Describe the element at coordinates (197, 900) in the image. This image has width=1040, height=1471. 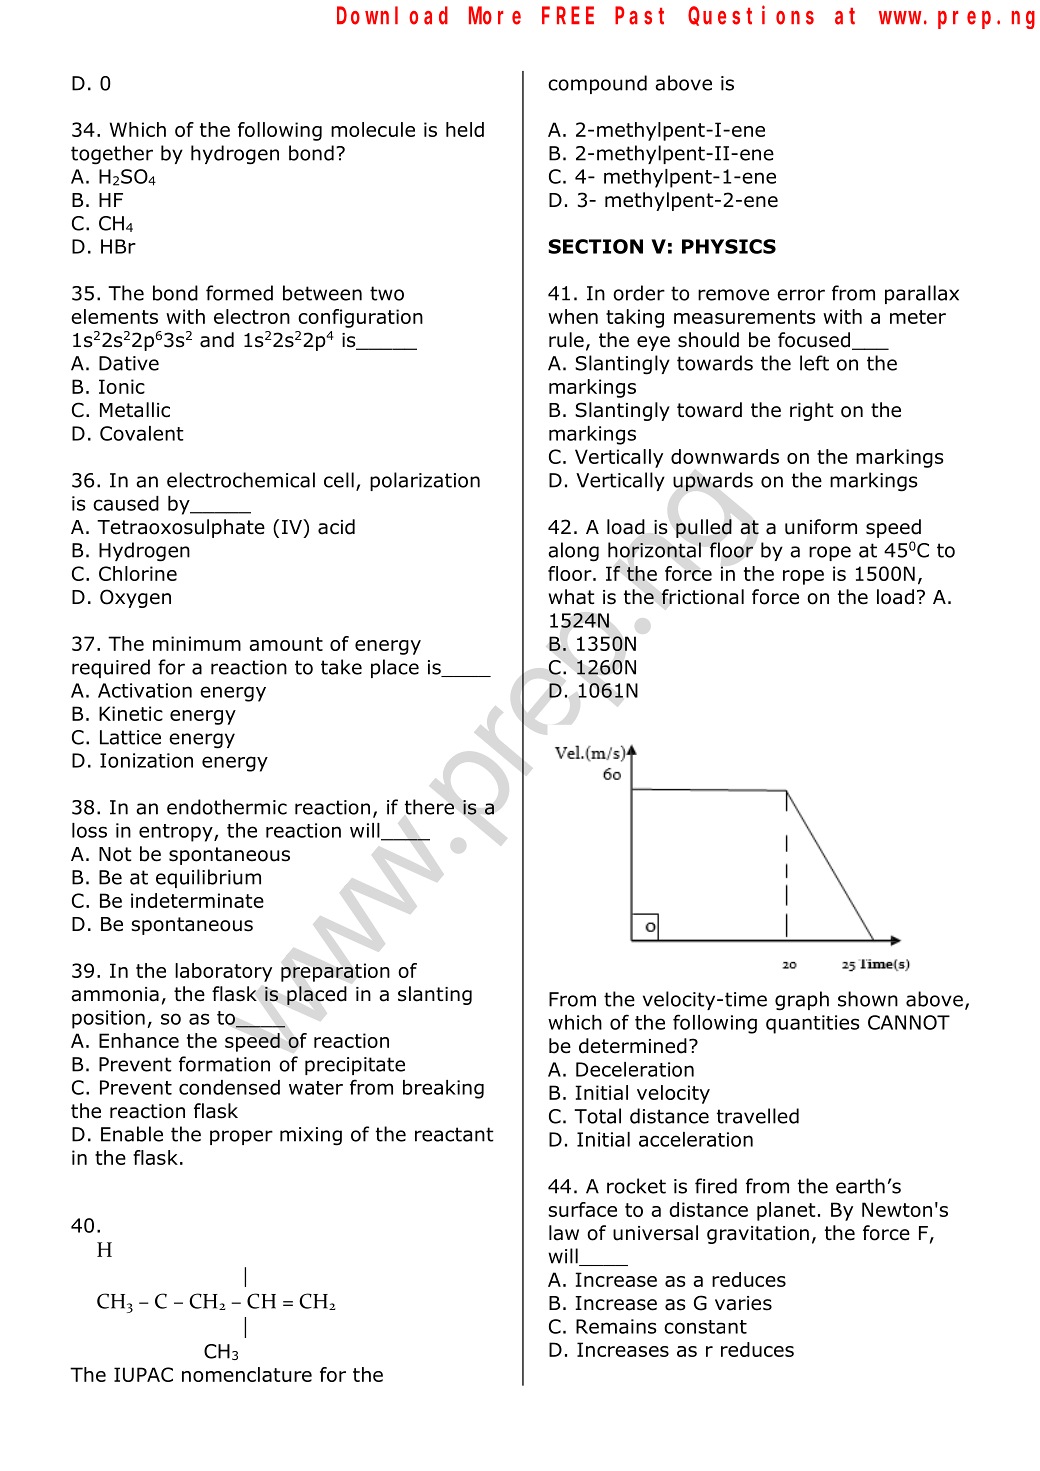
I see `indeterminate` at that location.
